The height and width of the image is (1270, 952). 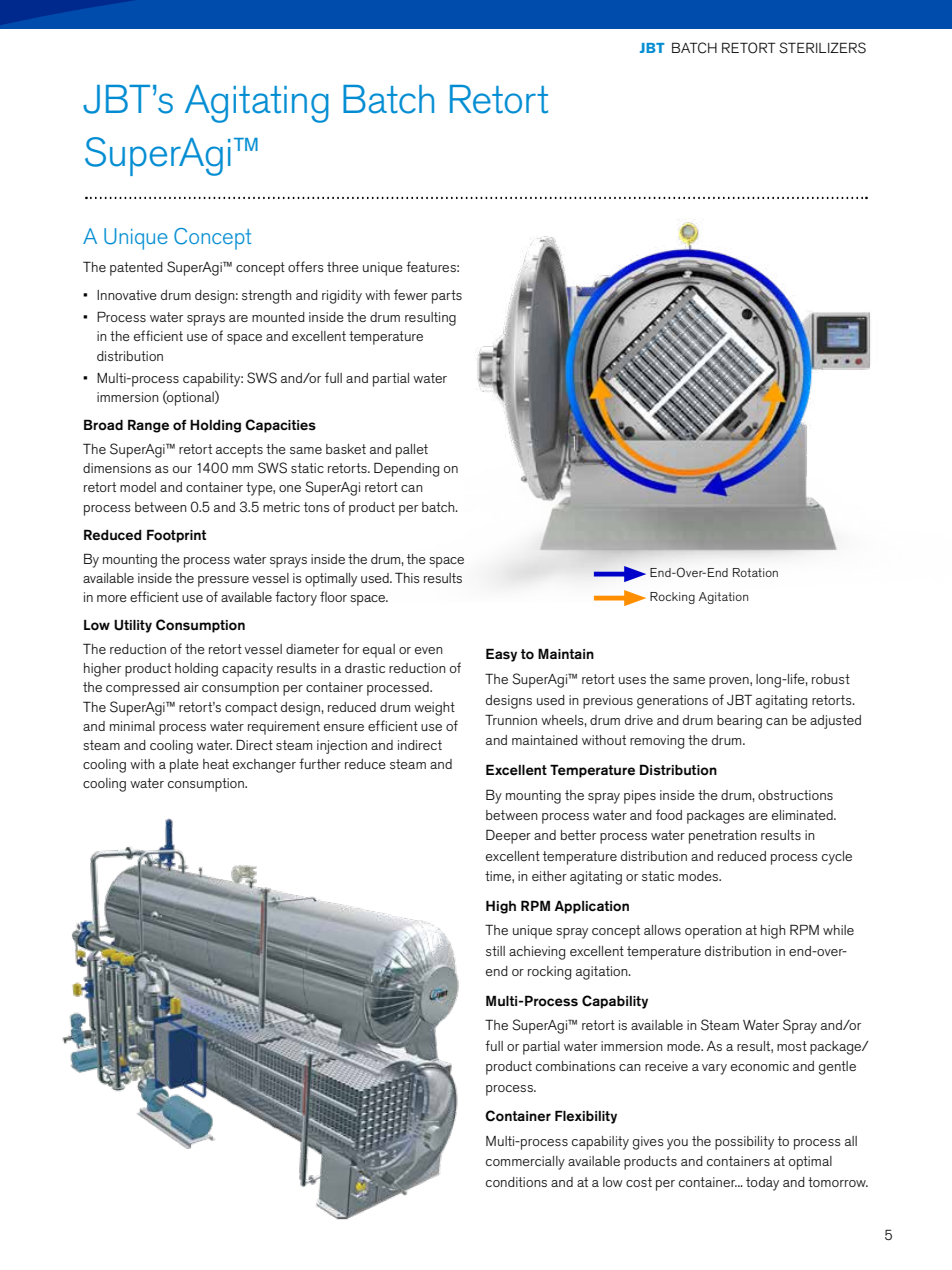 I want to click on three, so click(x=343, y=267).
